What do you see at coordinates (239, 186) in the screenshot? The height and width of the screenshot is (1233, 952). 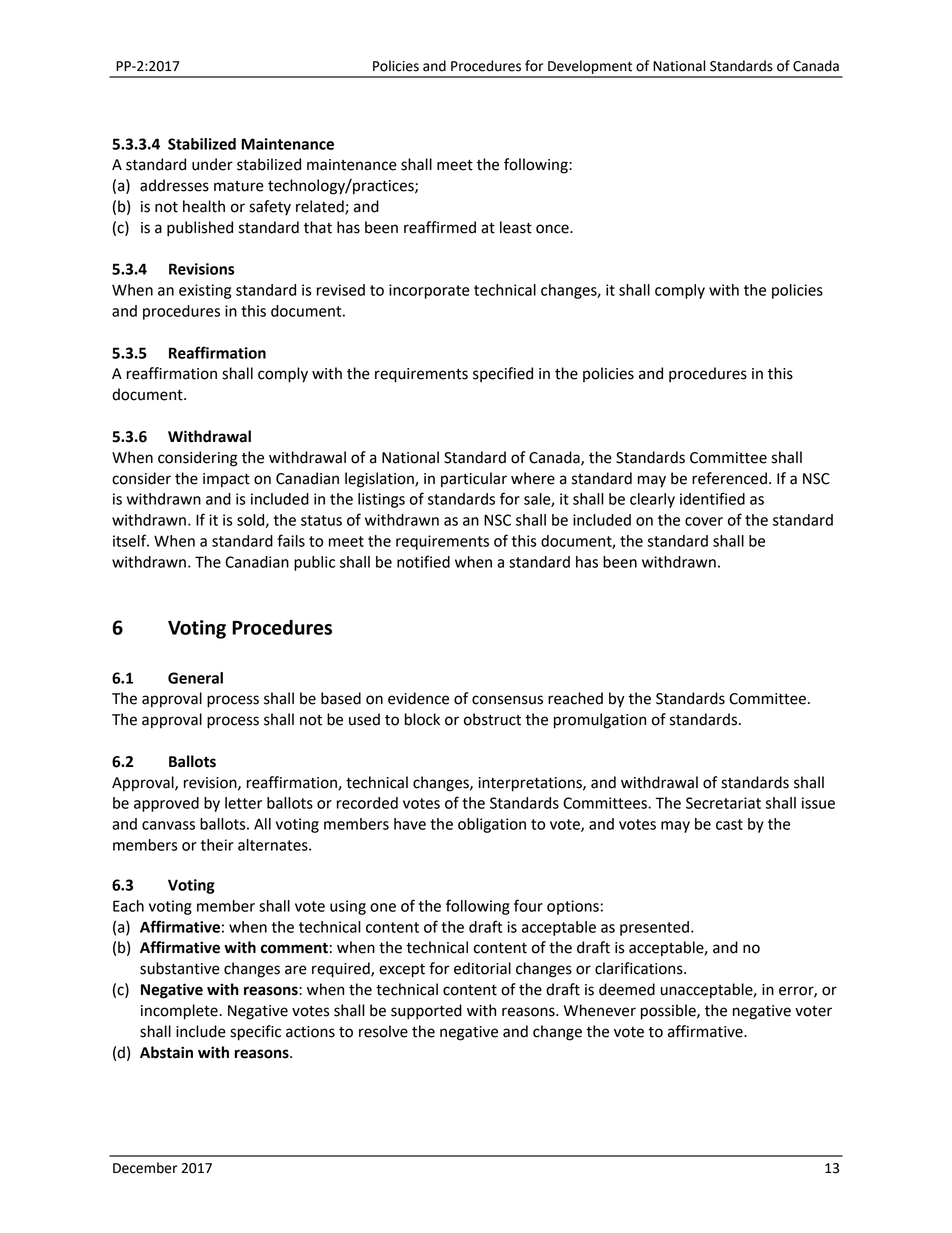 I see `mature` at bounding box center [239, 186].
